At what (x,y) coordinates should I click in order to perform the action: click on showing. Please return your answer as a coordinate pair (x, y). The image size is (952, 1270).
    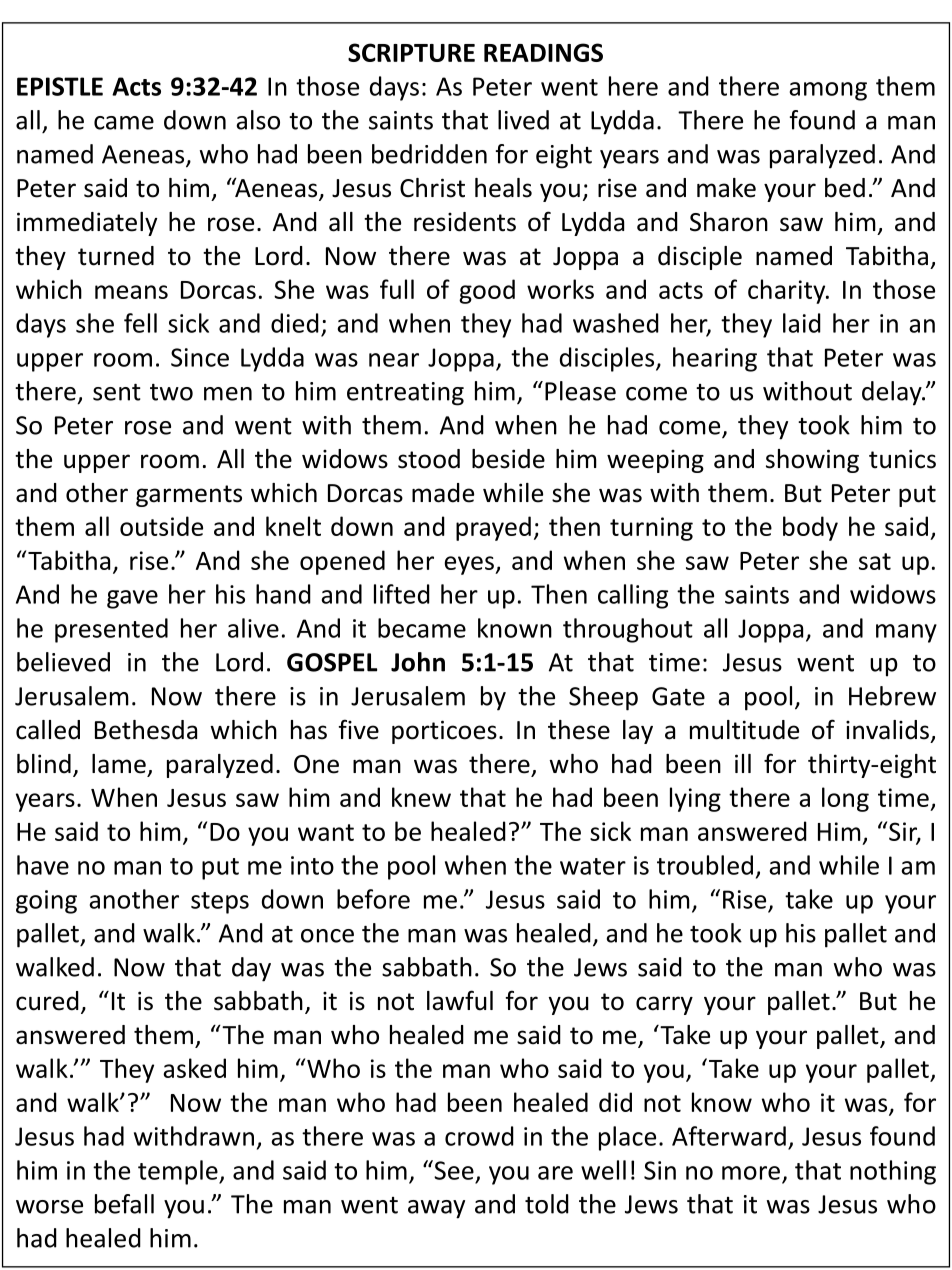
    Looking at the image, I should click on (812, 461).
